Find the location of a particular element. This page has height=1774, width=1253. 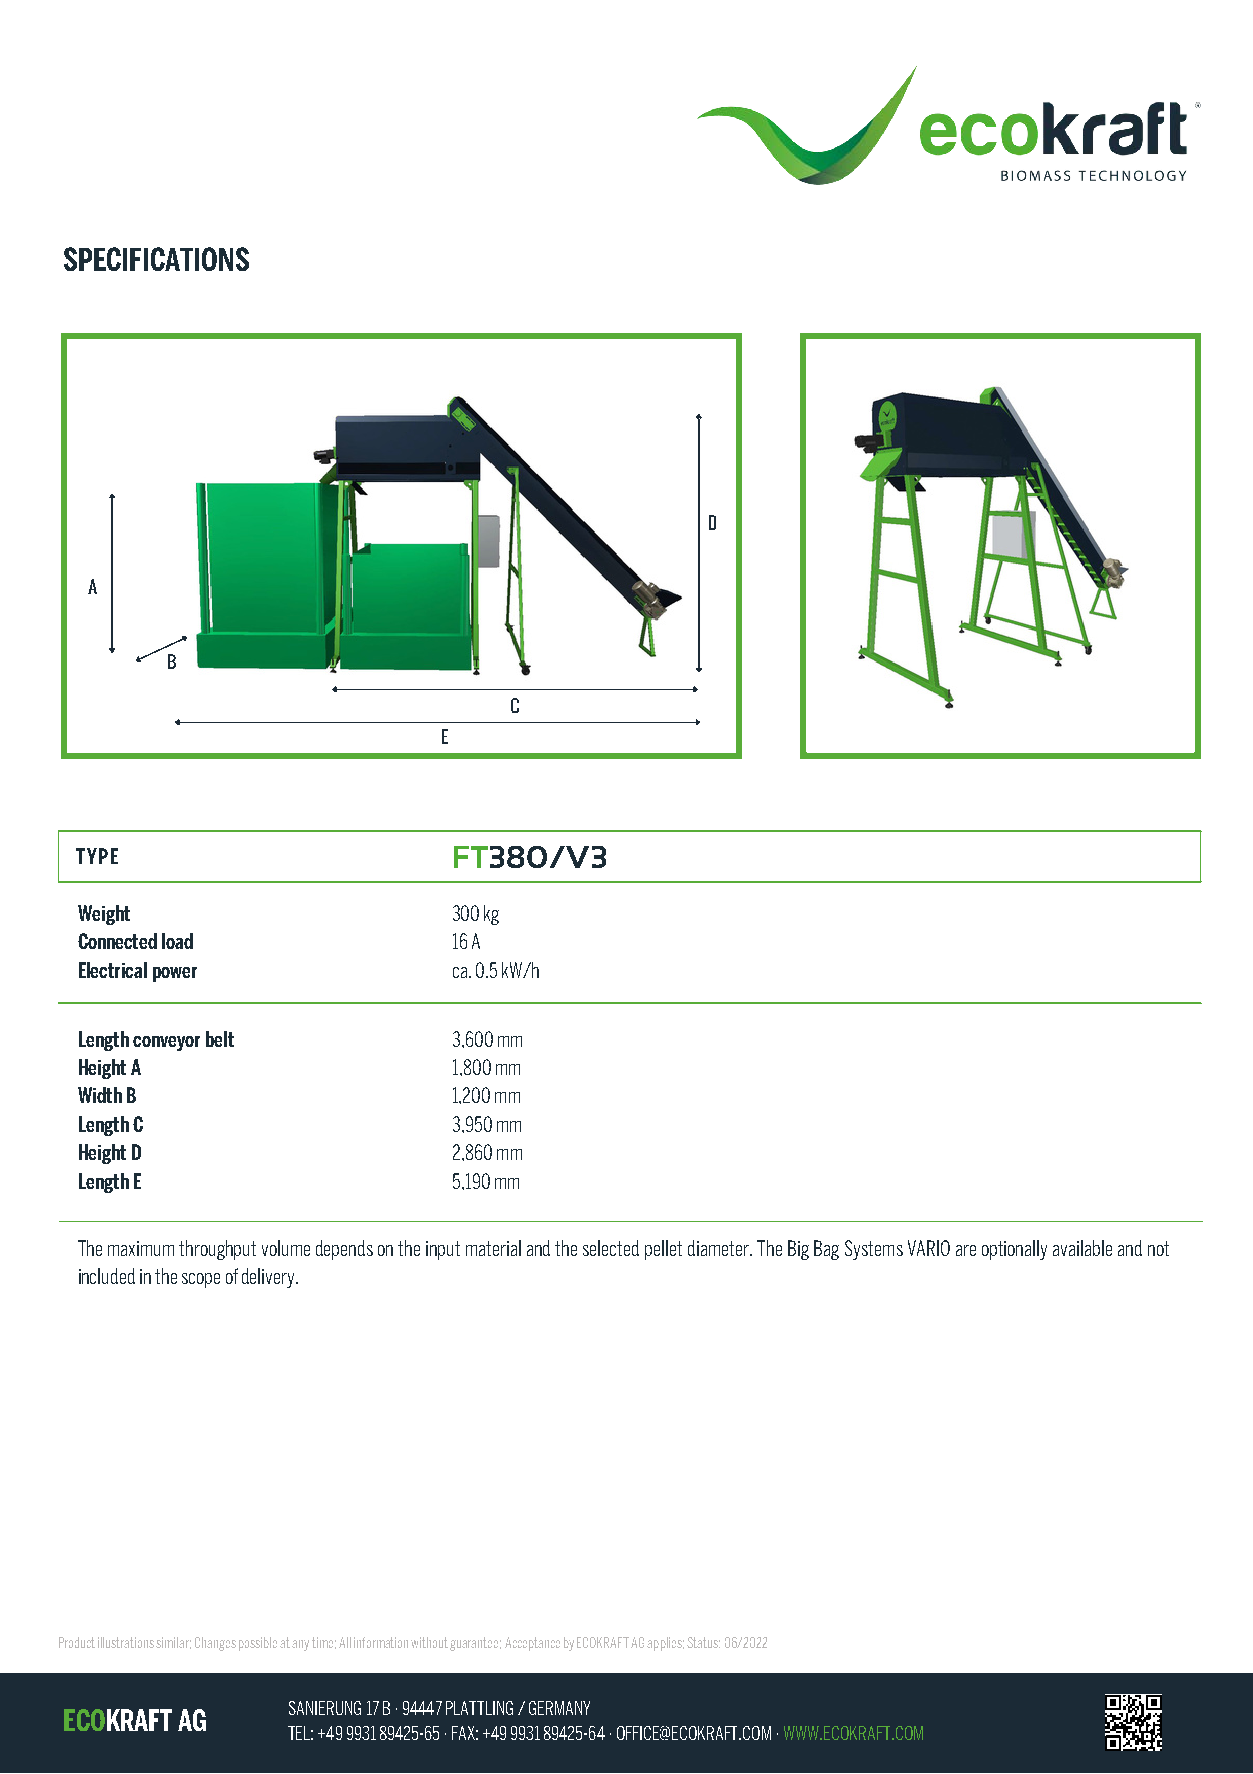

pellet is located at coordinates (663, 1250).
